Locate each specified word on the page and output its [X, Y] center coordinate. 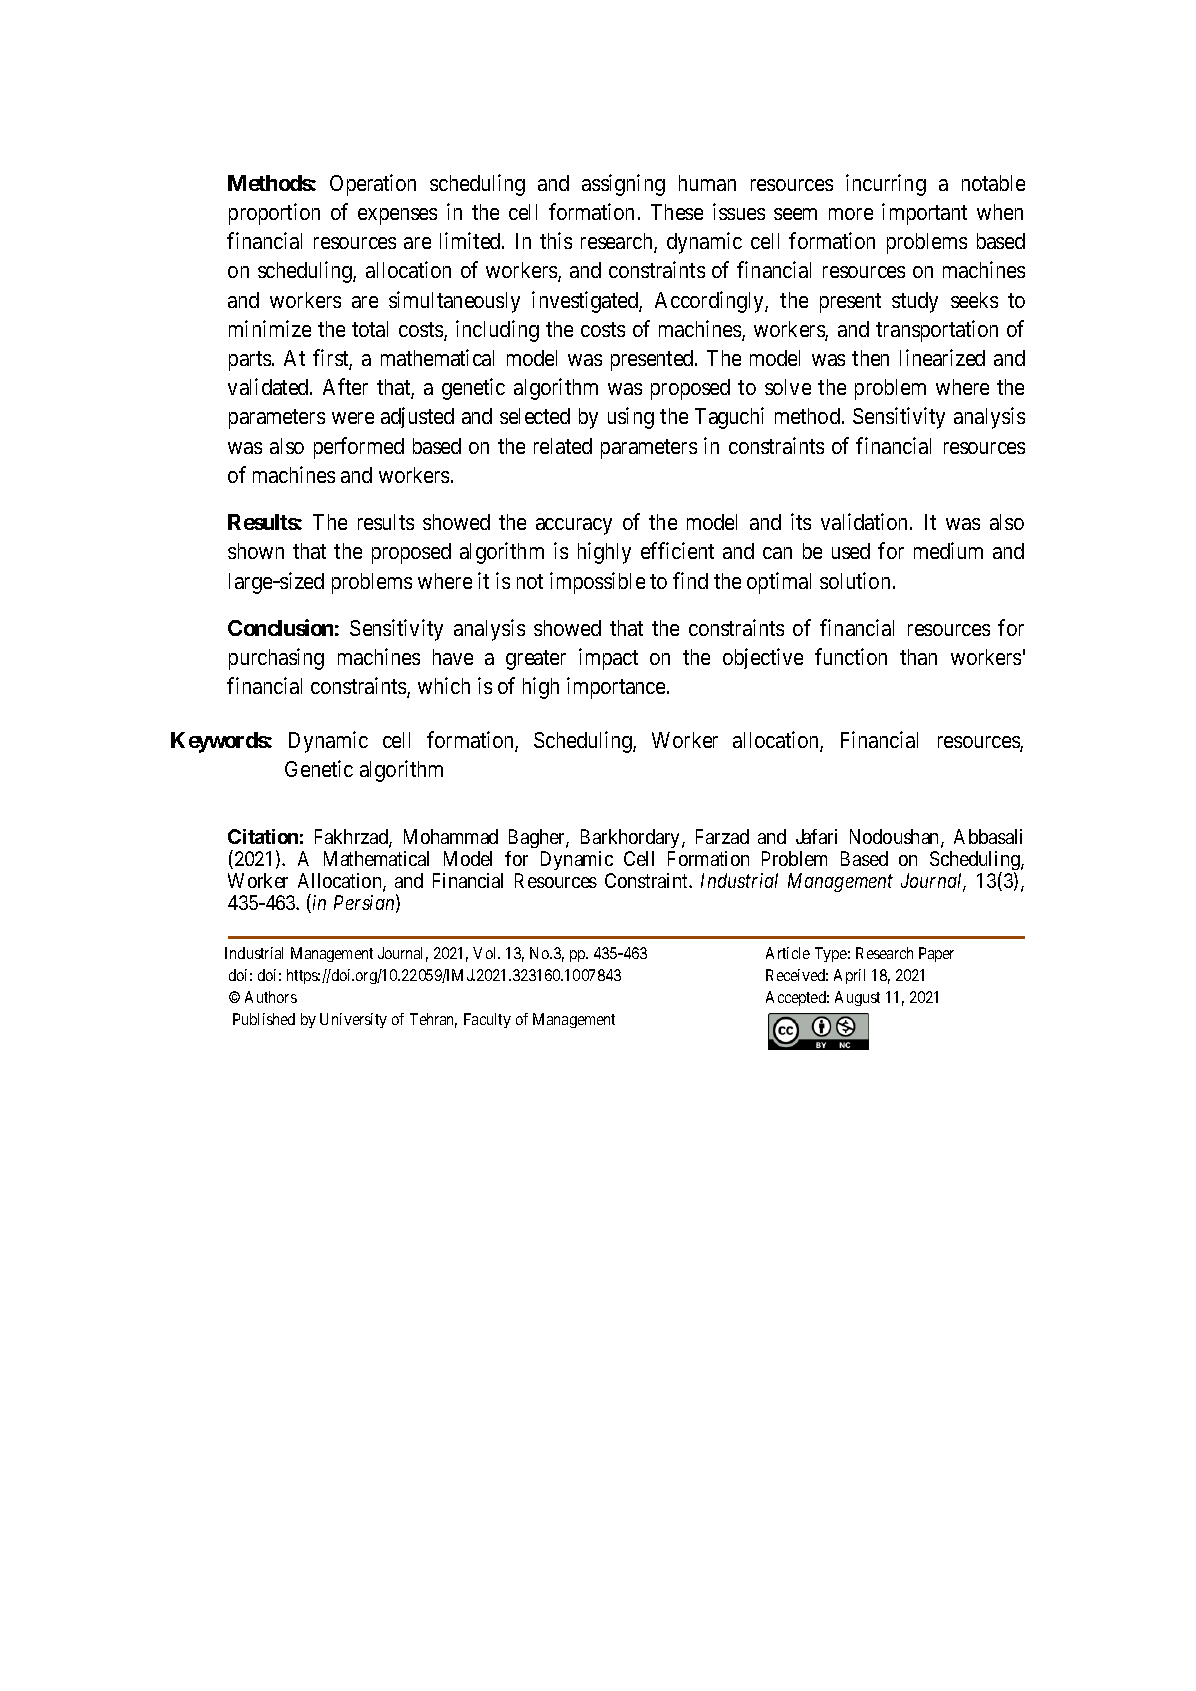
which [444, 685]
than [918, 657]
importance [617, 688]
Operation [373, 185]
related [563, 446]
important [924, 214]
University [353, 1020]
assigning [623, 185]
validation [866, 521]
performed [359, 448]
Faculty [487, 1020]
